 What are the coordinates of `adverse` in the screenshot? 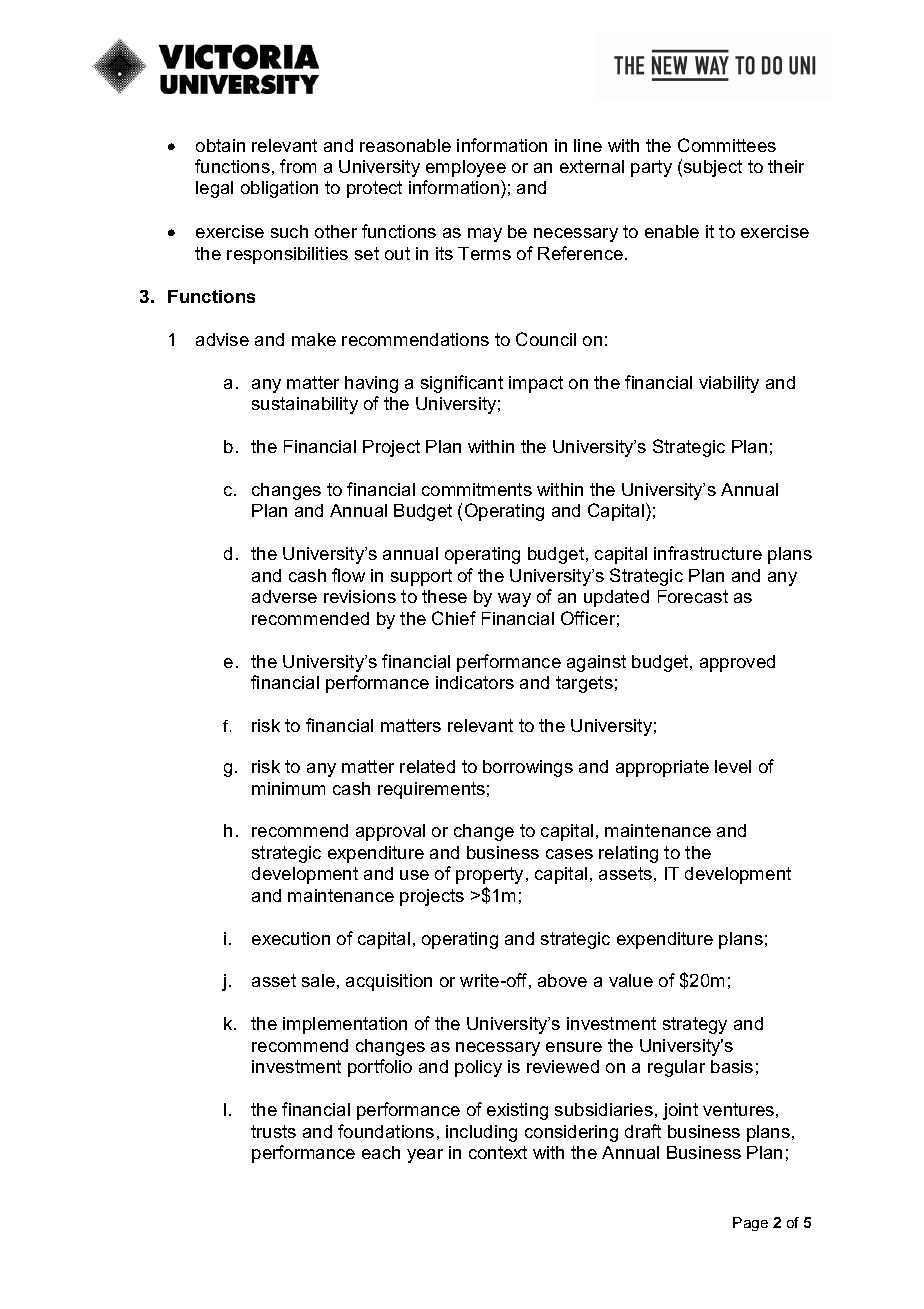 It's located at (284, 596).
